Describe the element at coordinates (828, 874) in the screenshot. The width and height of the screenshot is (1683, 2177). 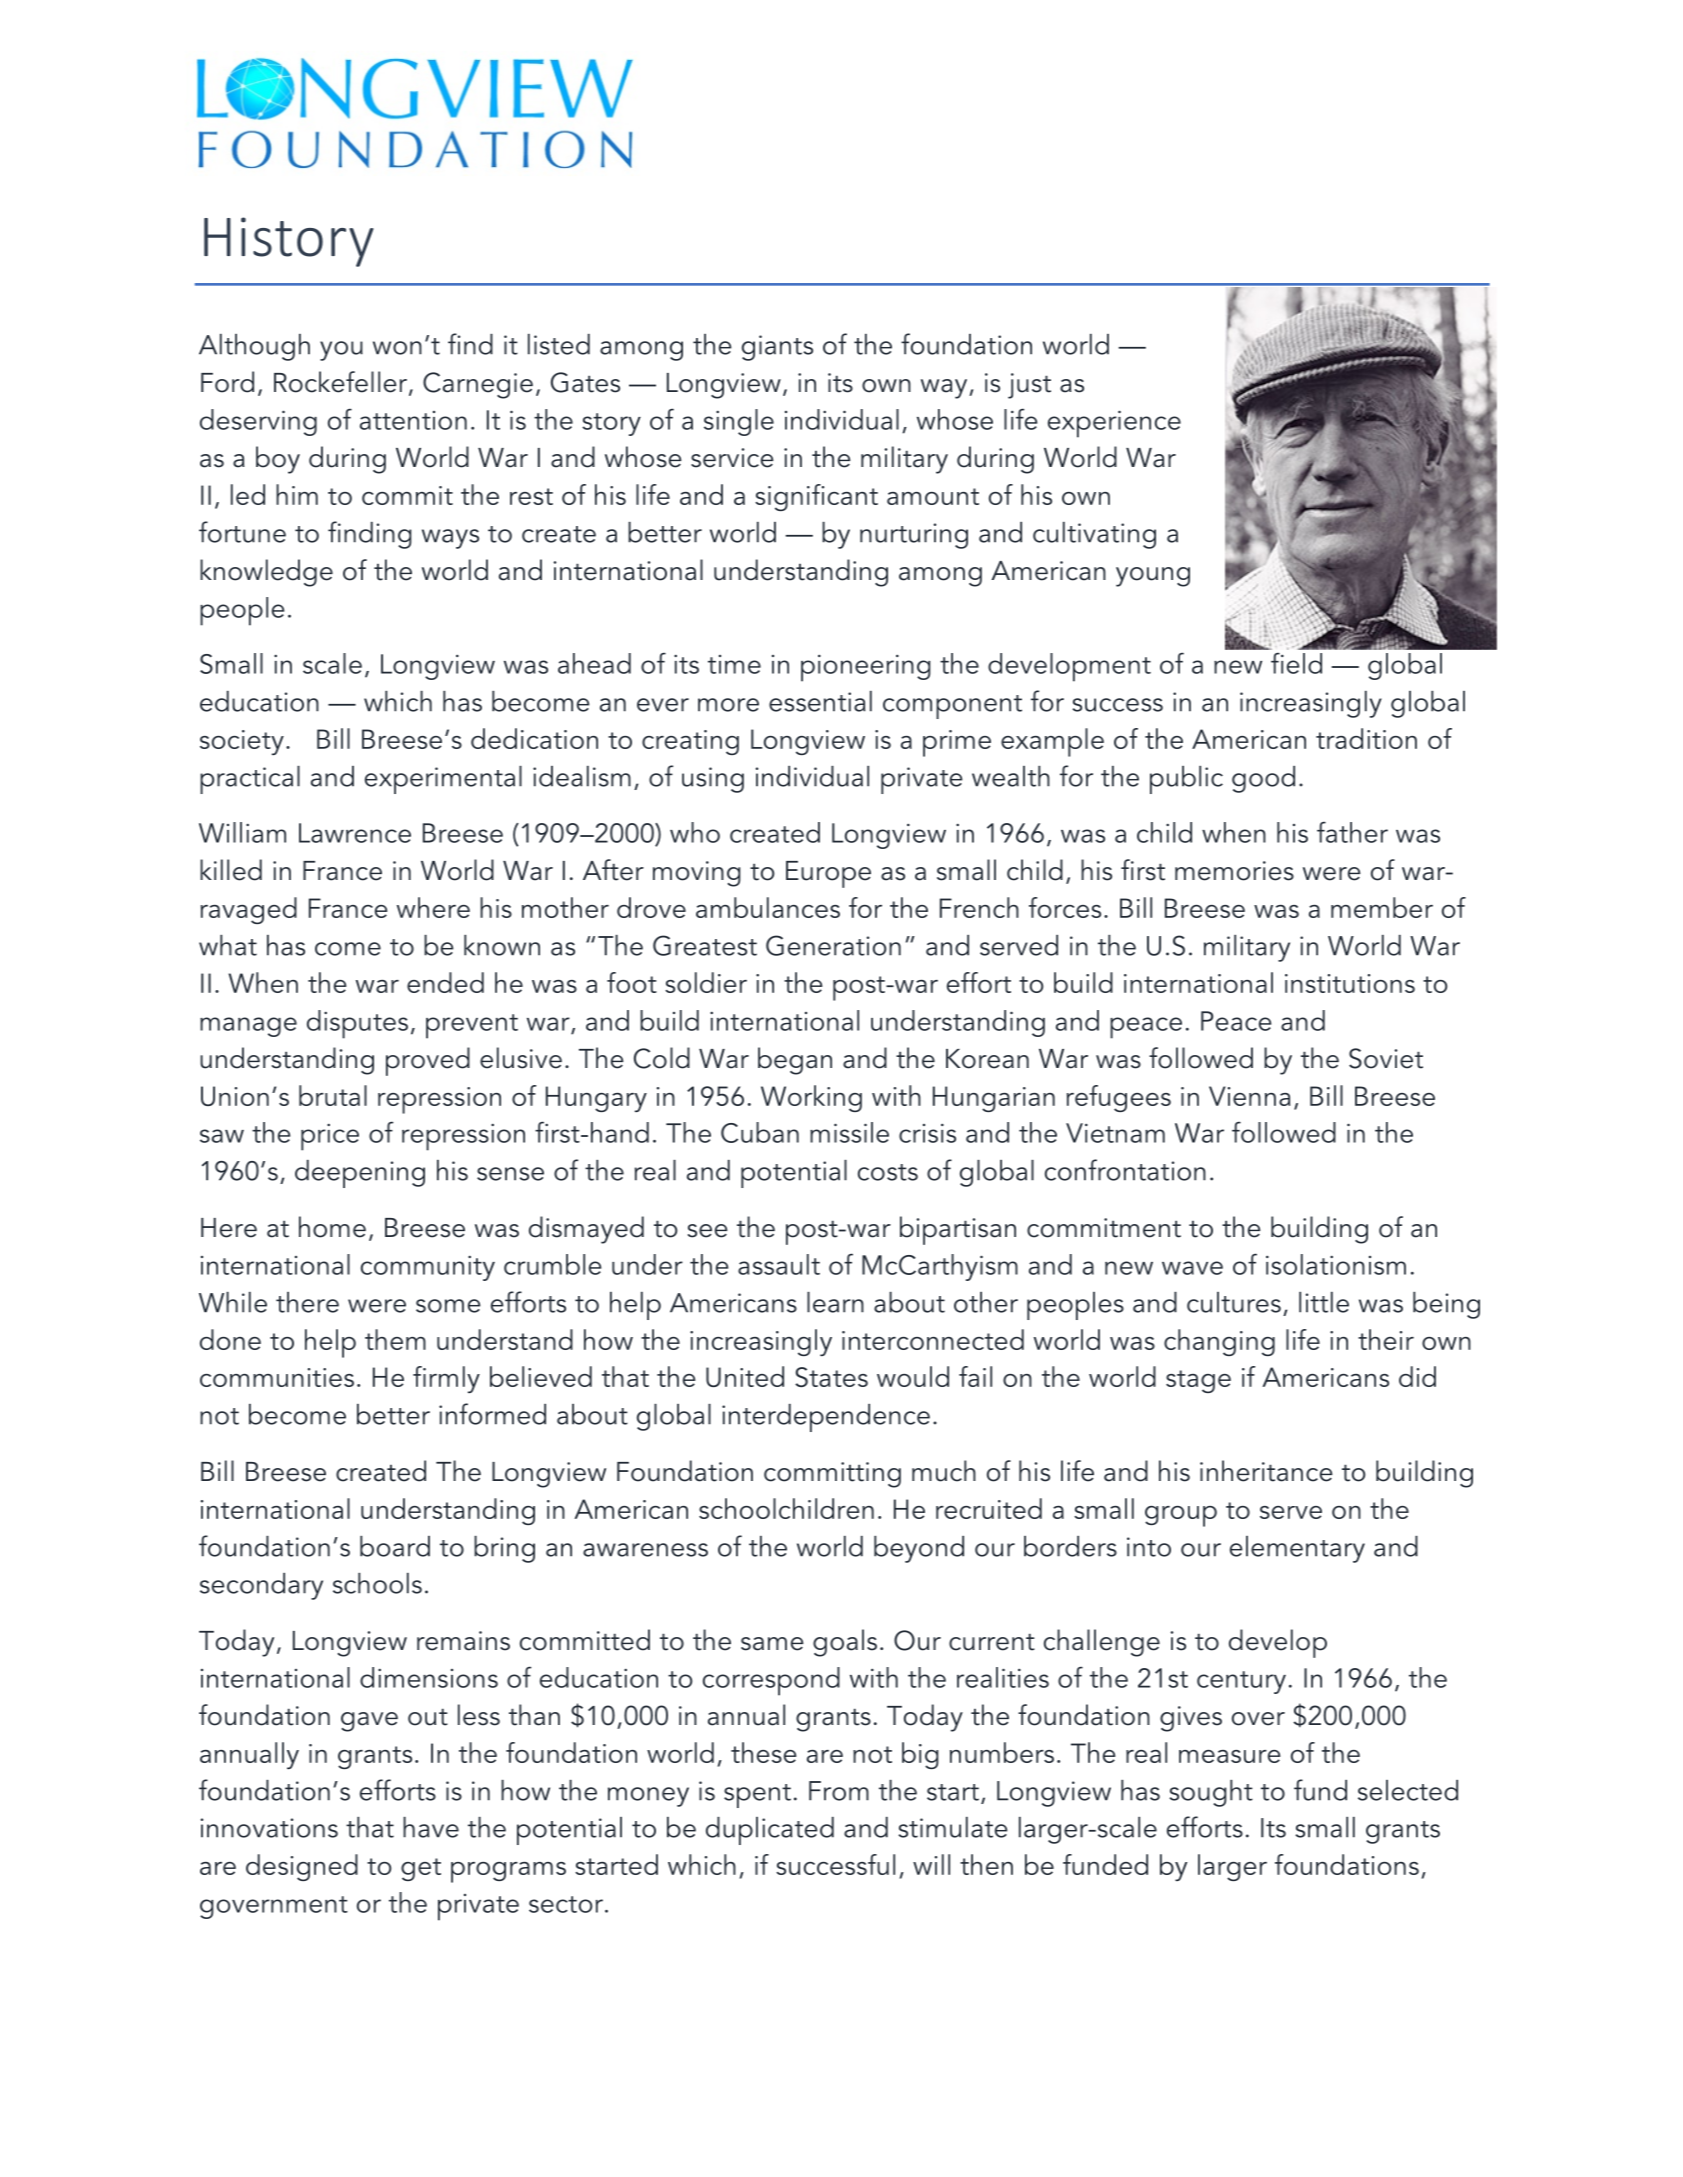
I see `Europe` at that location.
